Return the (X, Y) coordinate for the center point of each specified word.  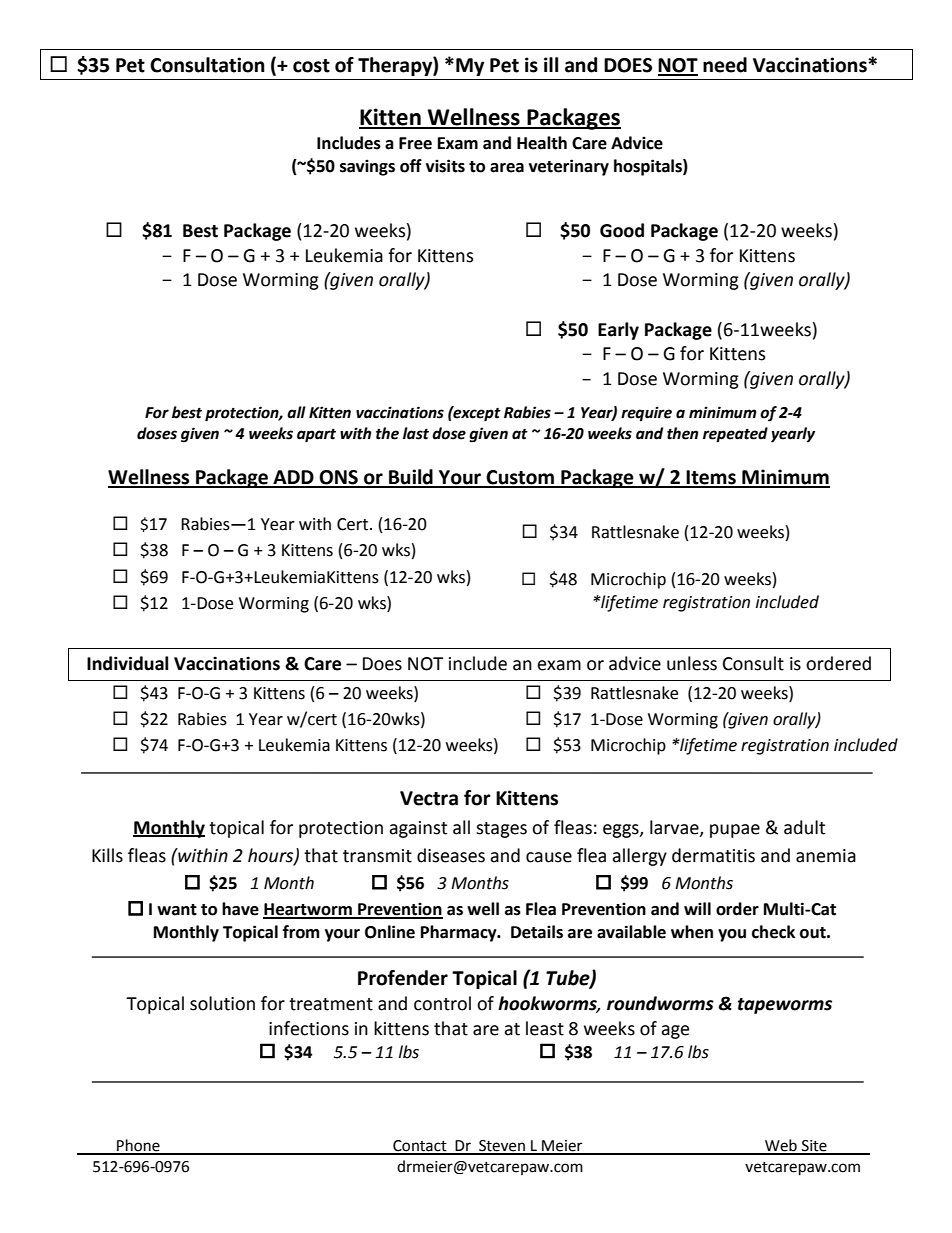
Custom (521, 478)
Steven (502, 1147)
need (725, 65)
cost (311, 66)
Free (415, 143)
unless (692, 663)
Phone (138, 1146)
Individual (127, 663)
